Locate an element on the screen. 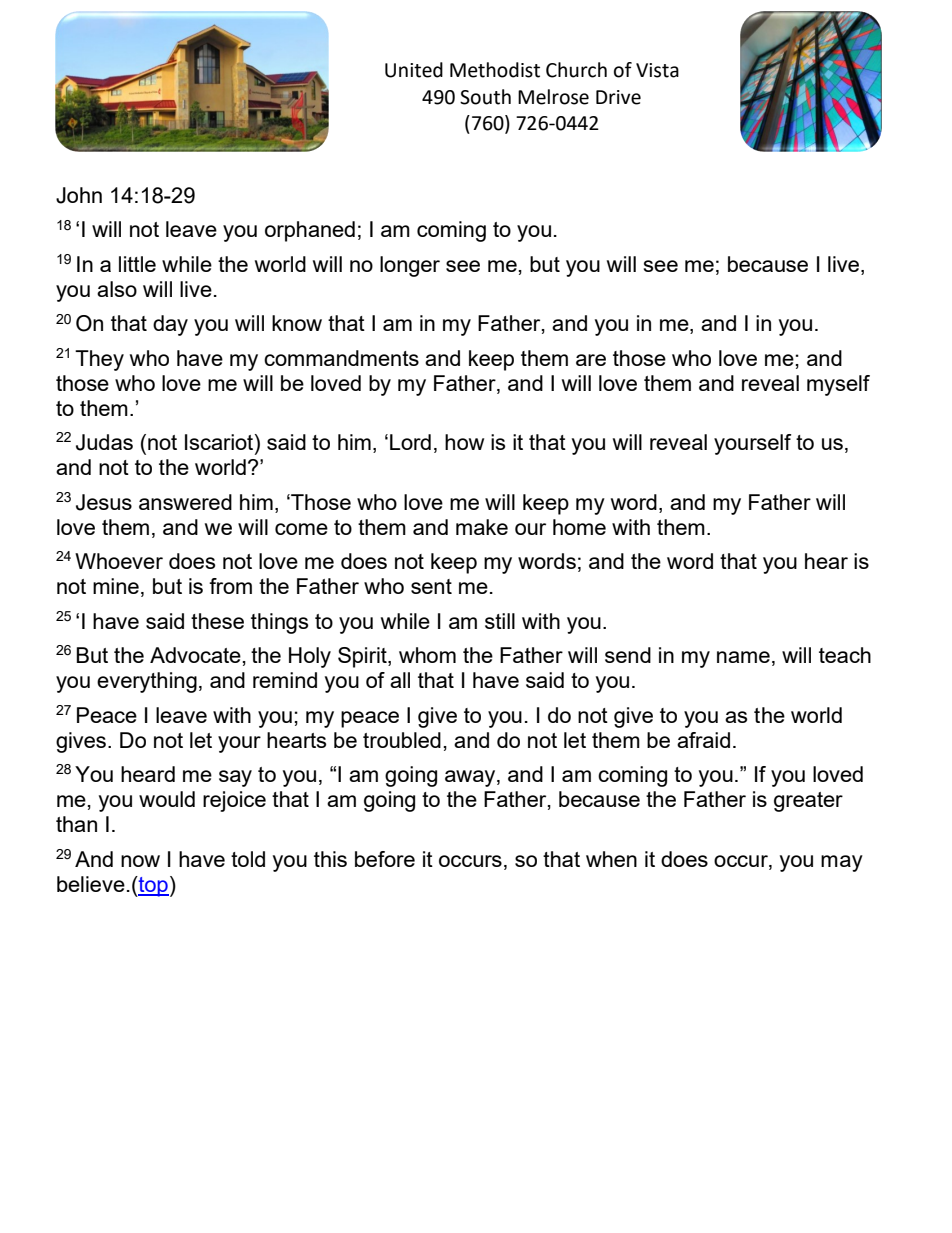 The width and height of the screenshot is (952, 1233). longer is located at coordinates (410, 266).
